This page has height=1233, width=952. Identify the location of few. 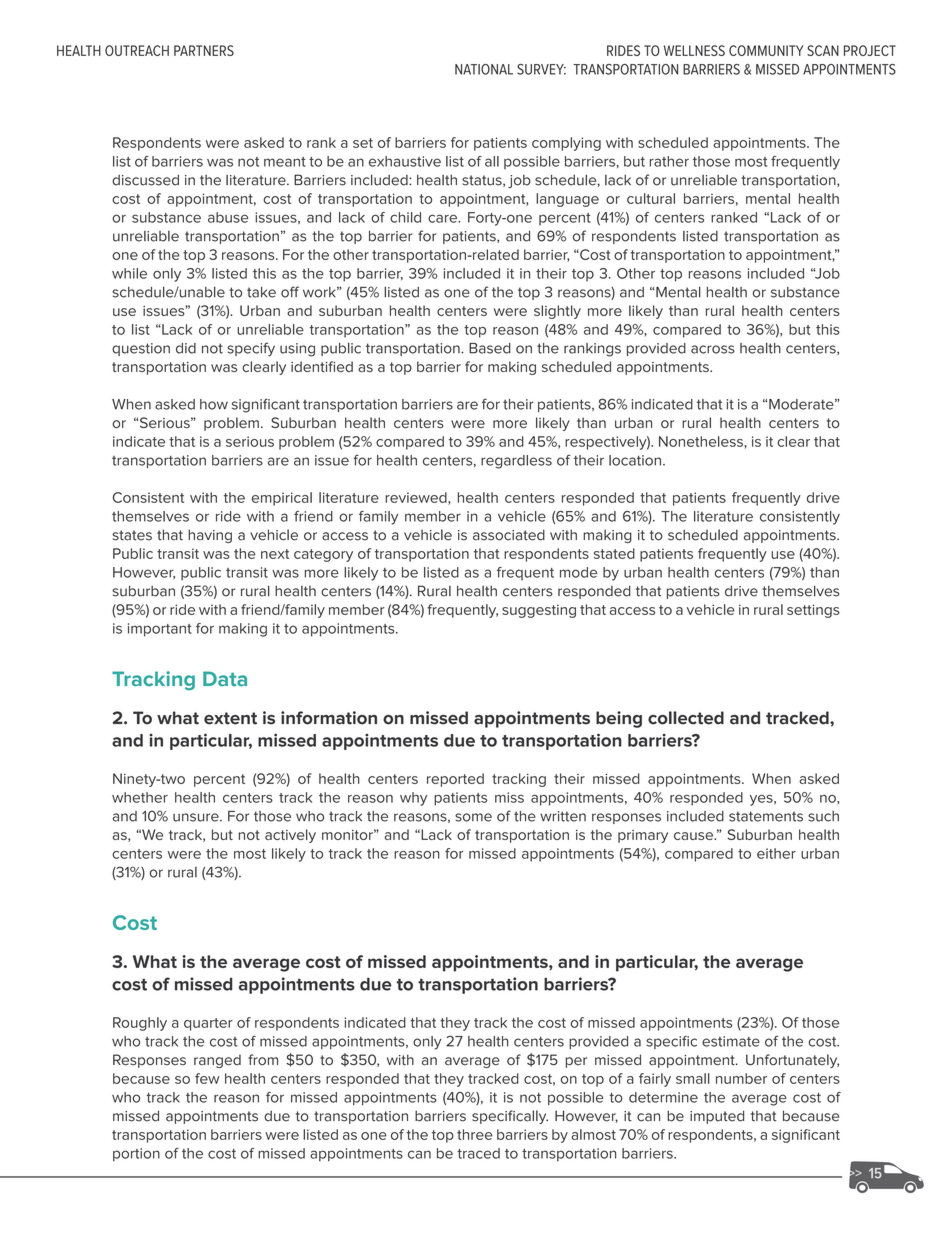
(207, 1078).
